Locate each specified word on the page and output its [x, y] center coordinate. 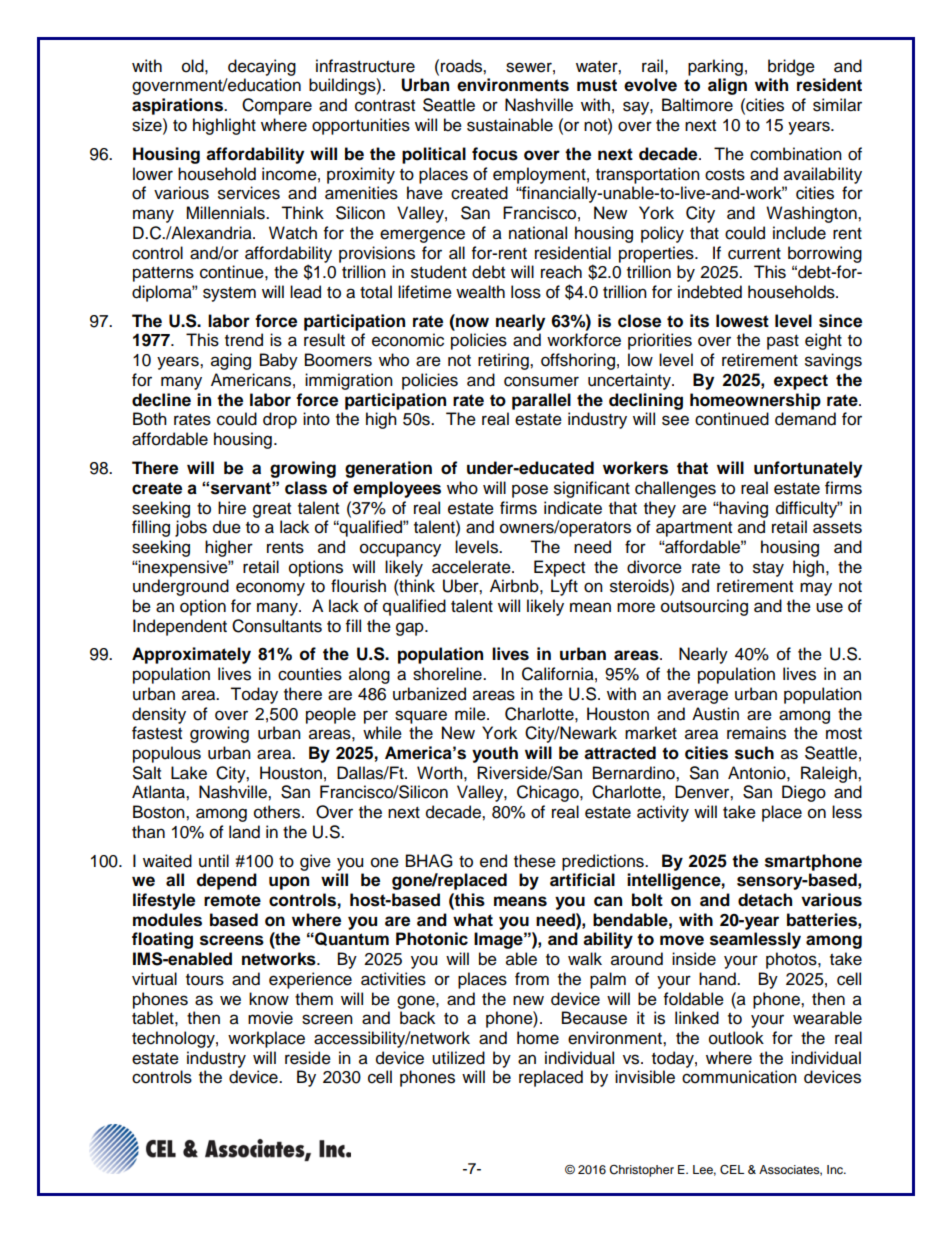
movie [270, 1018]
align [727, 86]
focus [495, 154]
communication [739, 1077]
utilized [458, 1058]
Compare [277, 106]
